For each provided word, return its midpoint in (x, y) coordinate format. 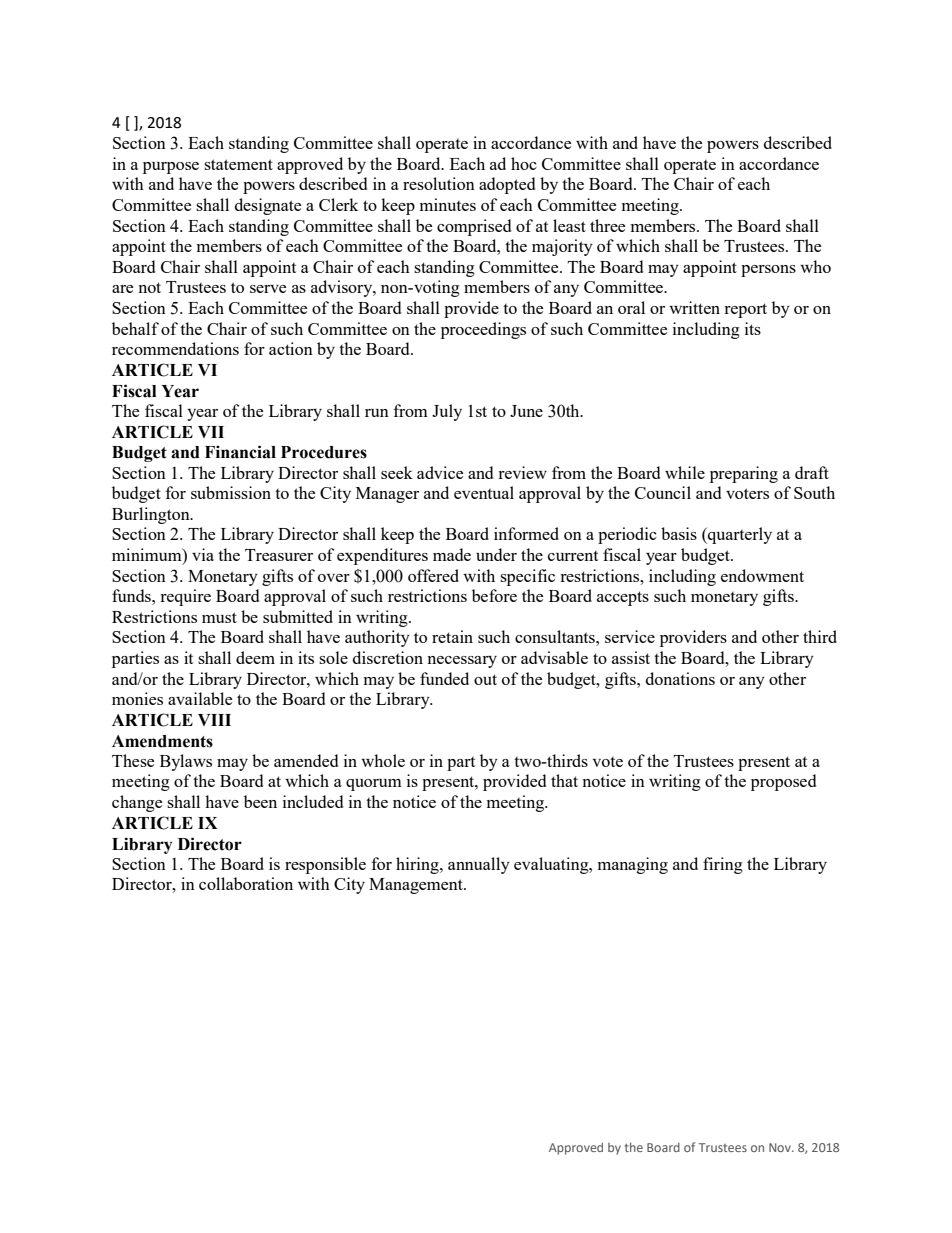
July (447, 412)
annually (479, 865)
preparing (744, 474)
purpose (171, 168)
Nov (781, 1147)
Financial (240, 452)
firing (723, 865)
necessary (462, 662)
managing (633, 865)
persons (768, 271)
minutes (448, 204)
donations (680, 678)
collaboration (246, 883)
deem (255, 657)
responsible (325, 865)
